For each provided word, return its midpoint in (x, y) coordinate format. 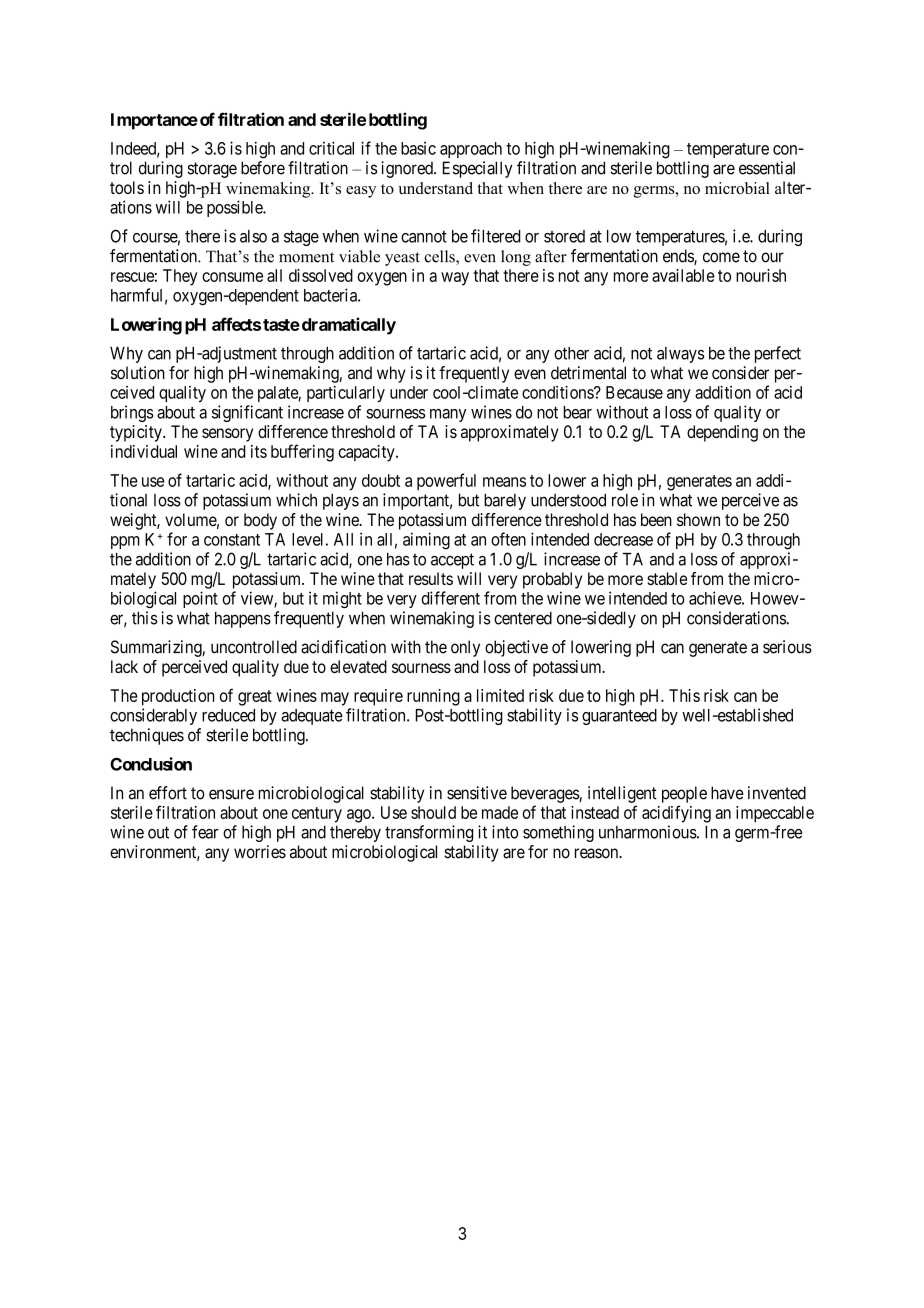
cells (440, 257)
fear (205, 832)
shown (698, 519)
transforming (429, 833)
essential (767, 168)
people (684, 794)
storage (212, 170)
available (683, 275)
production (178, 697)
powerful (446, 481)
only (465, 648)
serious (787, 647)
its (259, 451)
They (180, 277)
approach (471, 150)
